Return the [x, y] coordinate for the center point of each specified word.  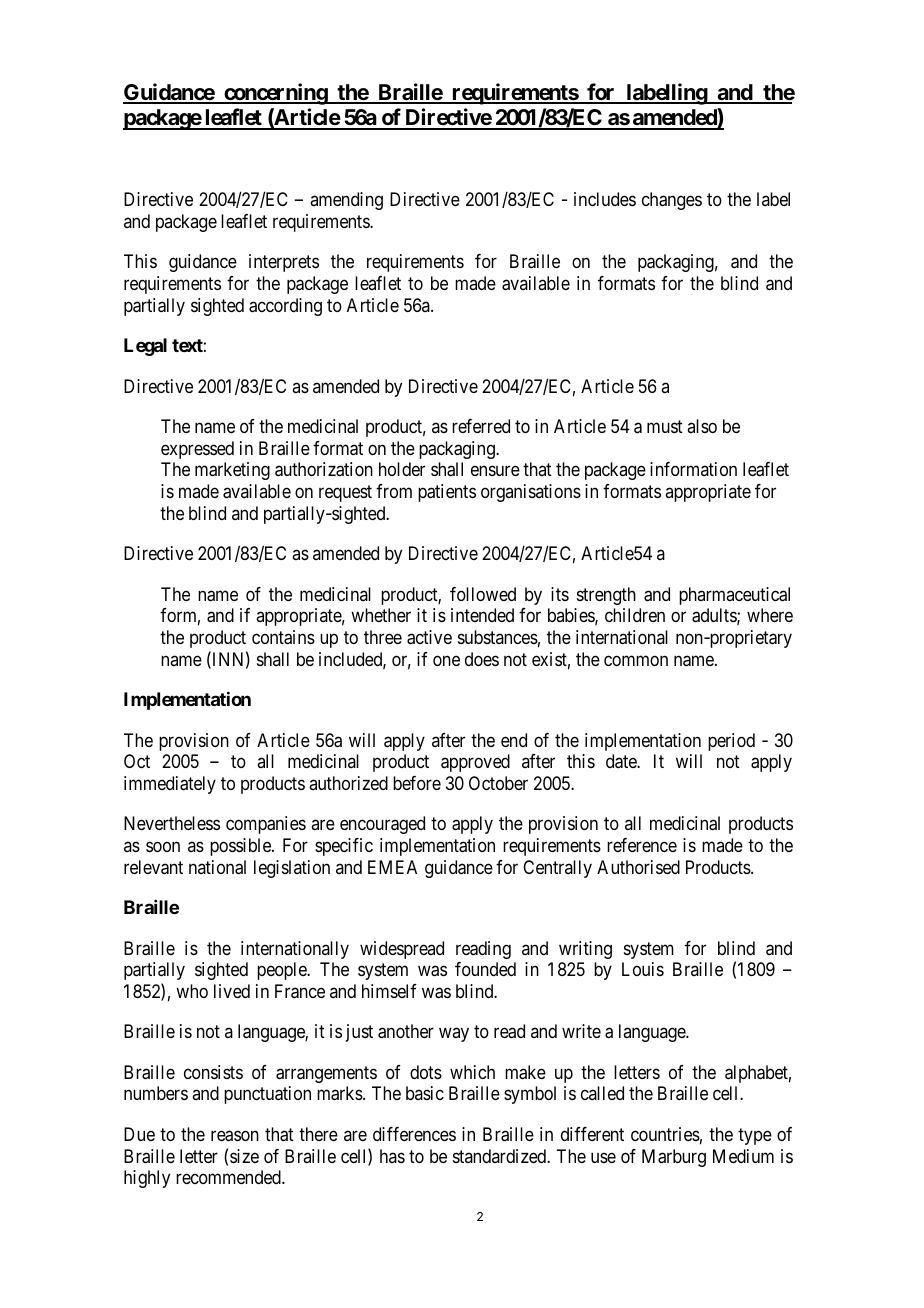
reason [235, 1136]
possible [241, 847]
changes [672, 201]
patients [447, 493]
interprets [284, 263]
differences [414, 1134]
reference [642, 845]
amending [346, 201]
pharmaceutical [734, 596]
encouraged [382, 825]
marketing [232, 471]
